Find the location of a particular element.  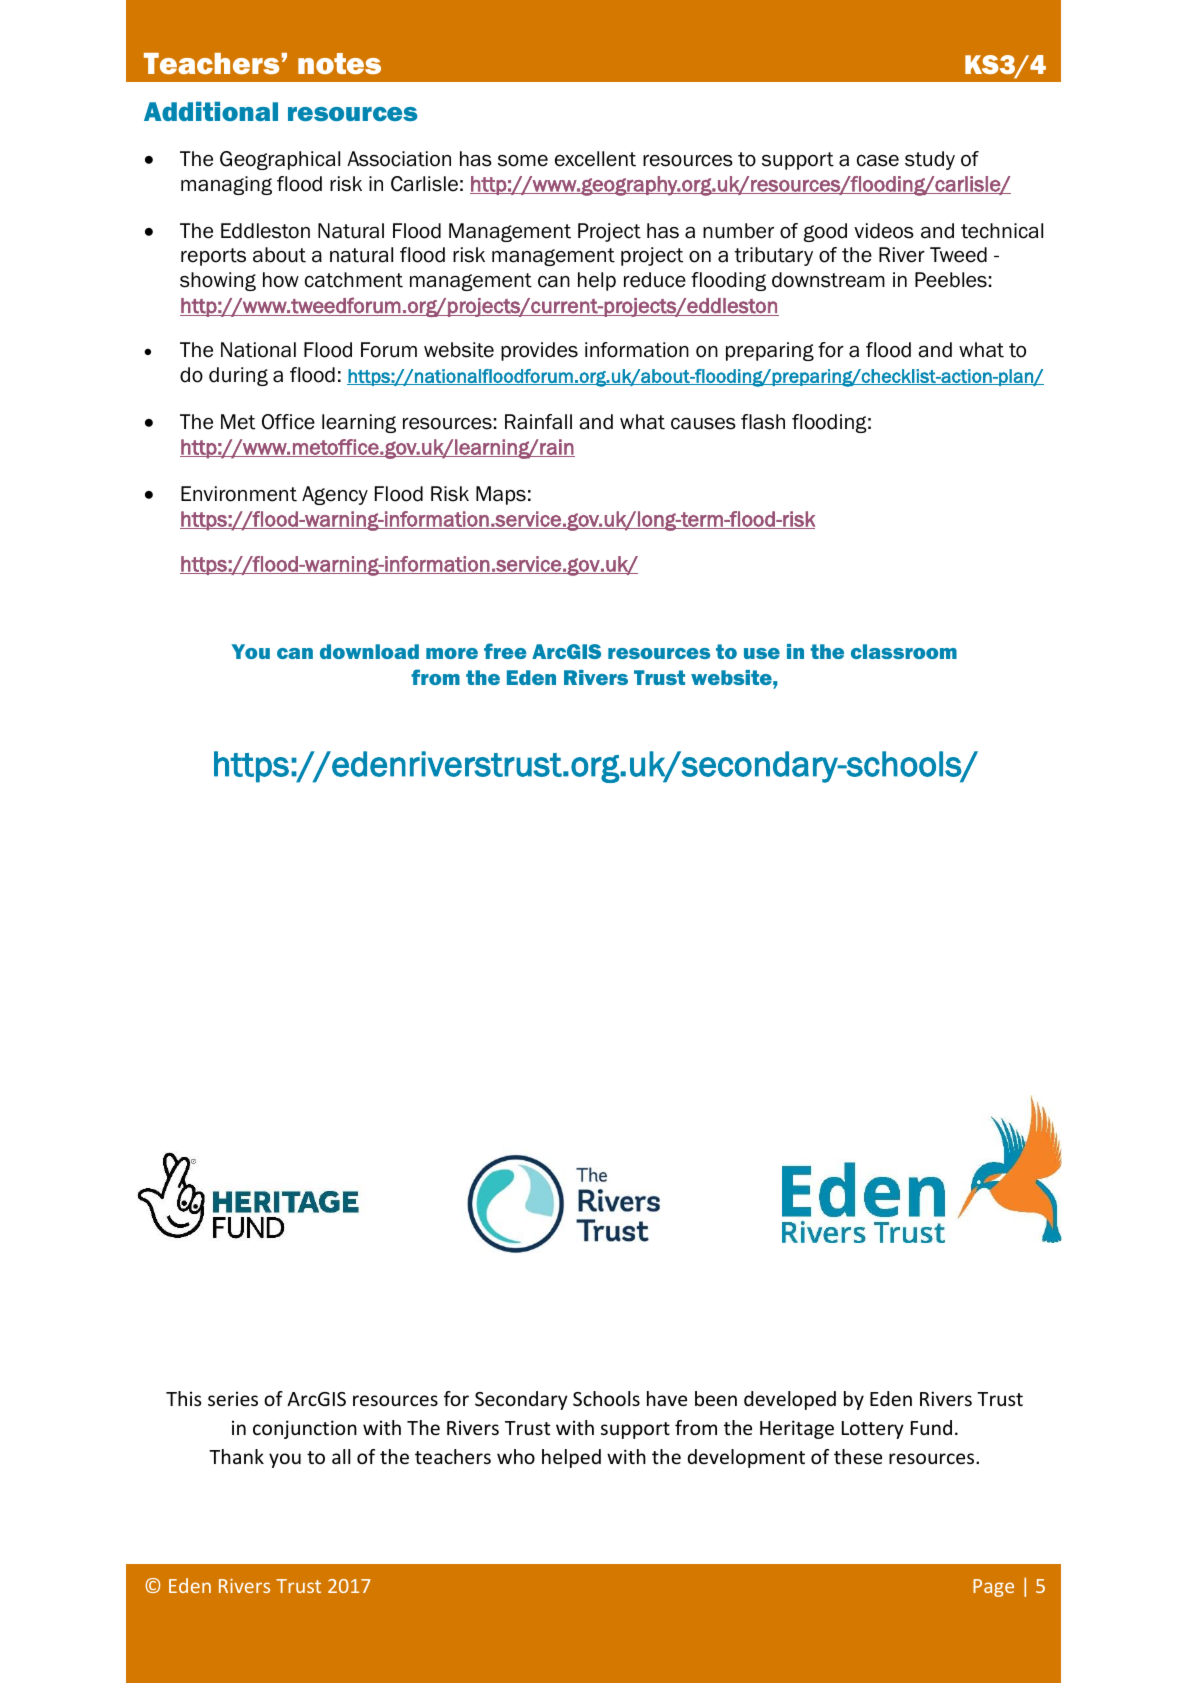

Fund is located at coordinates (931, 1427).
